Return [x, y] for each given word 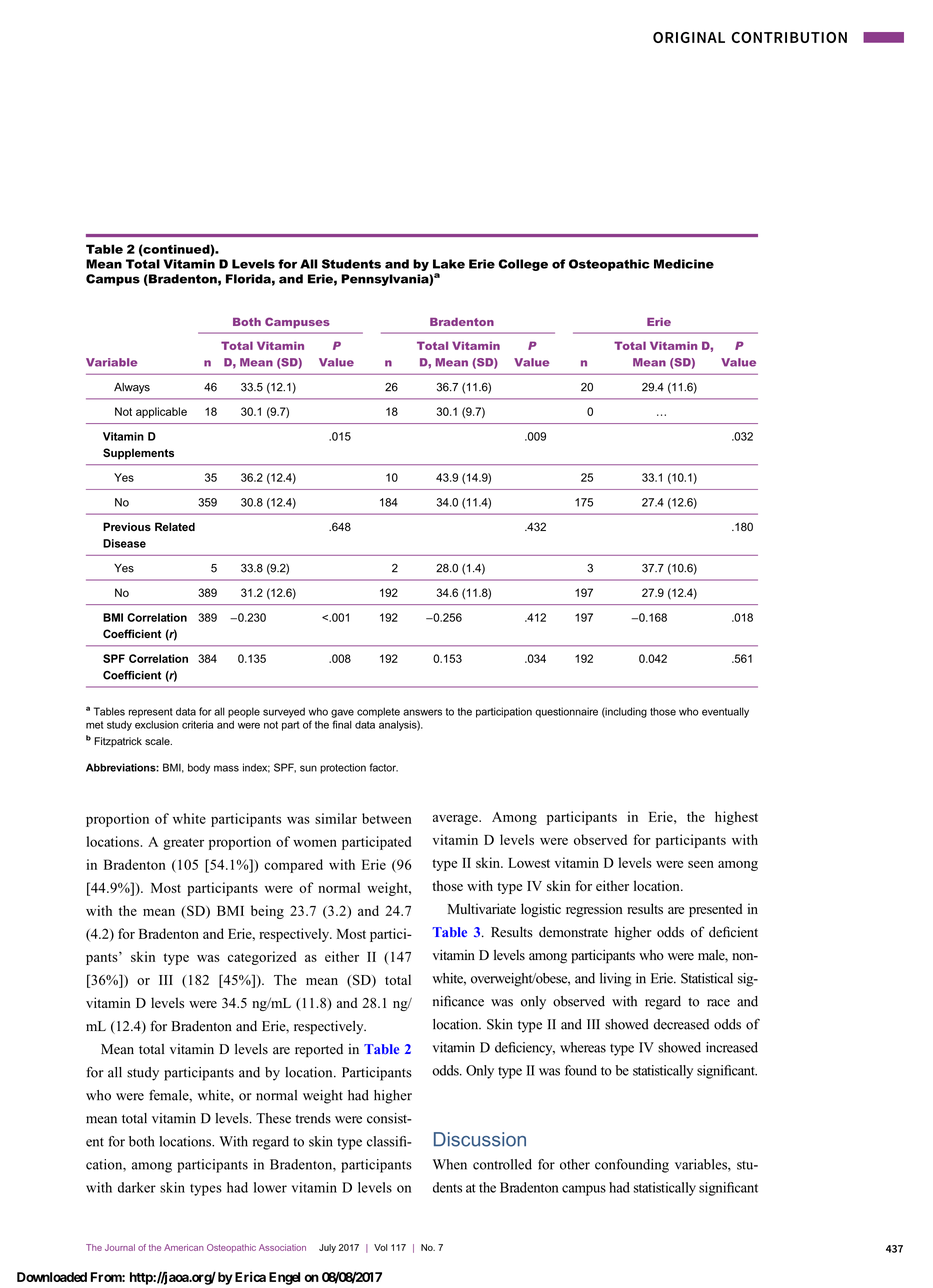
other [575, 1164]
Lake [449, 264]
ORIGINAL [689, 37]
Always [132, 388]
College [523, 265]
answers [422, 712]
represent [151, 713]
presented [715, 910]
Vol [380, 1247]
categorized [262, 958]
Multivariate [482, 908]
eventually [725, 712]
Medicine [684, 264]
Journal [120, 1247]
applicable [161, 412]
